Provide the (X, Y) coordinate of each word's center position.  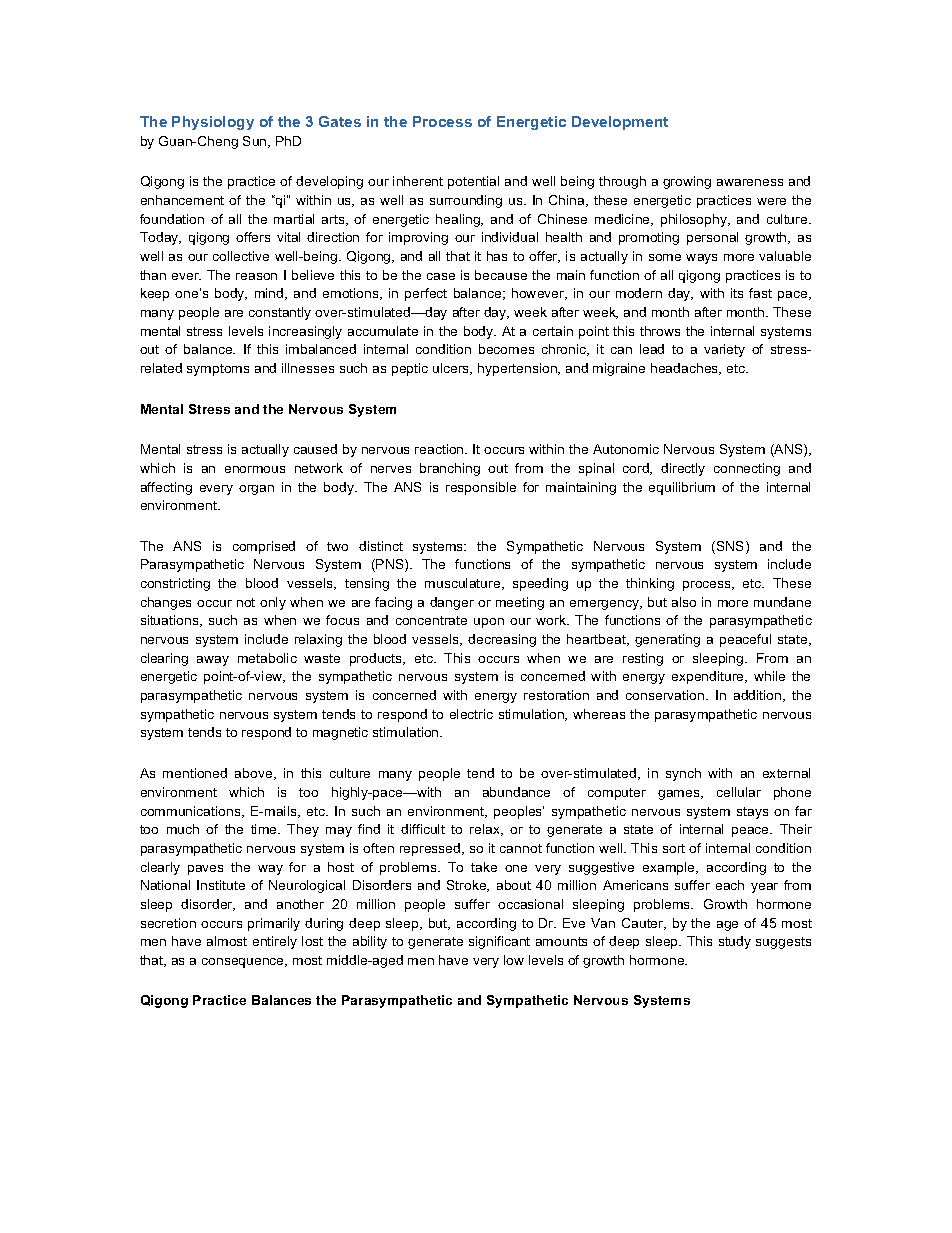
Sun (256, 142)
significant (499, 942)
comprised (264, 547)
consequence (244, 963)
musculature (464, 584)
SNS (732, 547)
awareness (750, 182)
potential (473, 182)
